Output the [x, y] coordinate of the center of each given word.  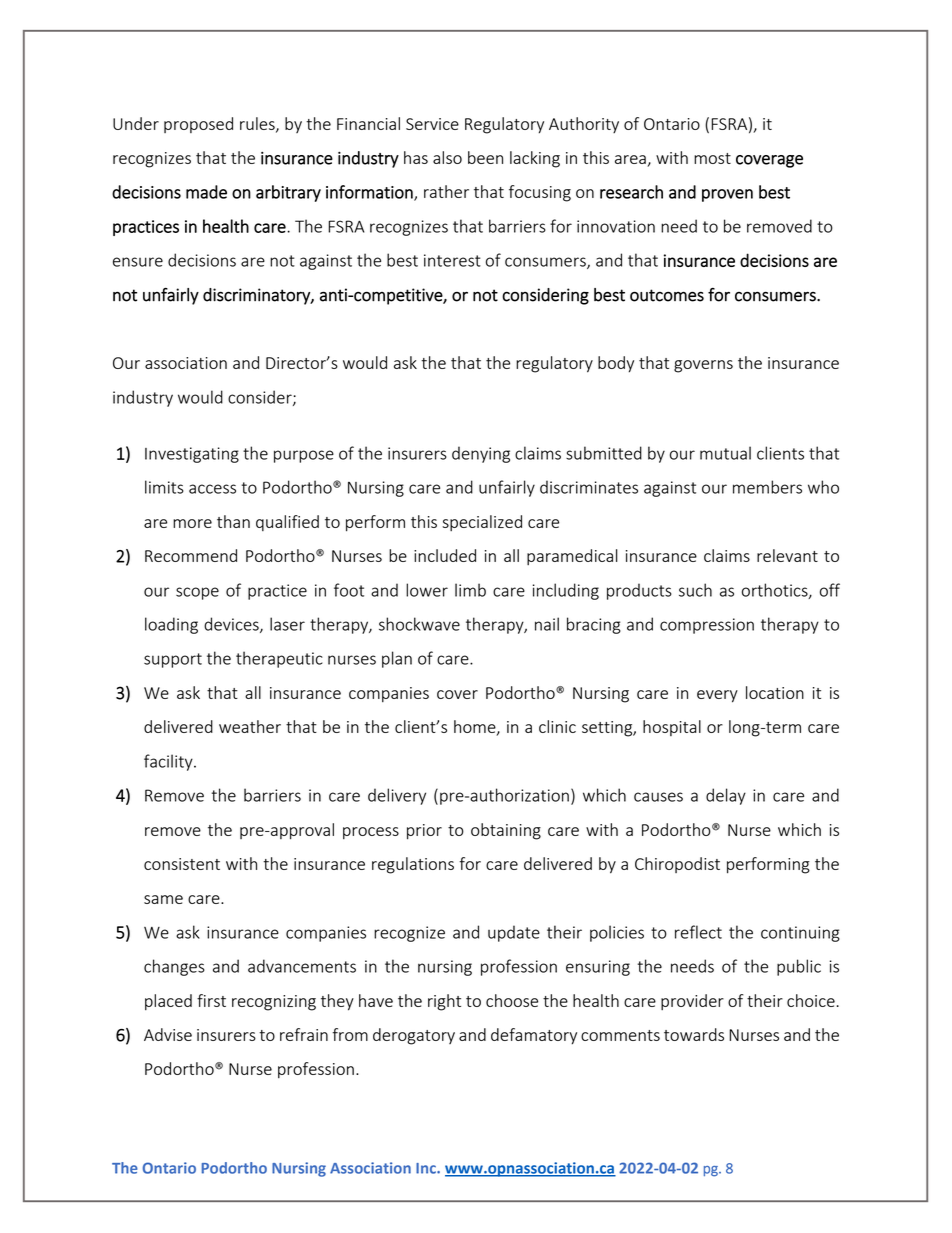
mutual [725, 453]
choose [512, 1000]
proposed [198, 125]
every [717, 696]
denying [481, 454]
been [485, 157]
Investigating [192, 455]
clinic [557, 726]
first [211, 1000]
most [712, 158]
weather [250, 726]
